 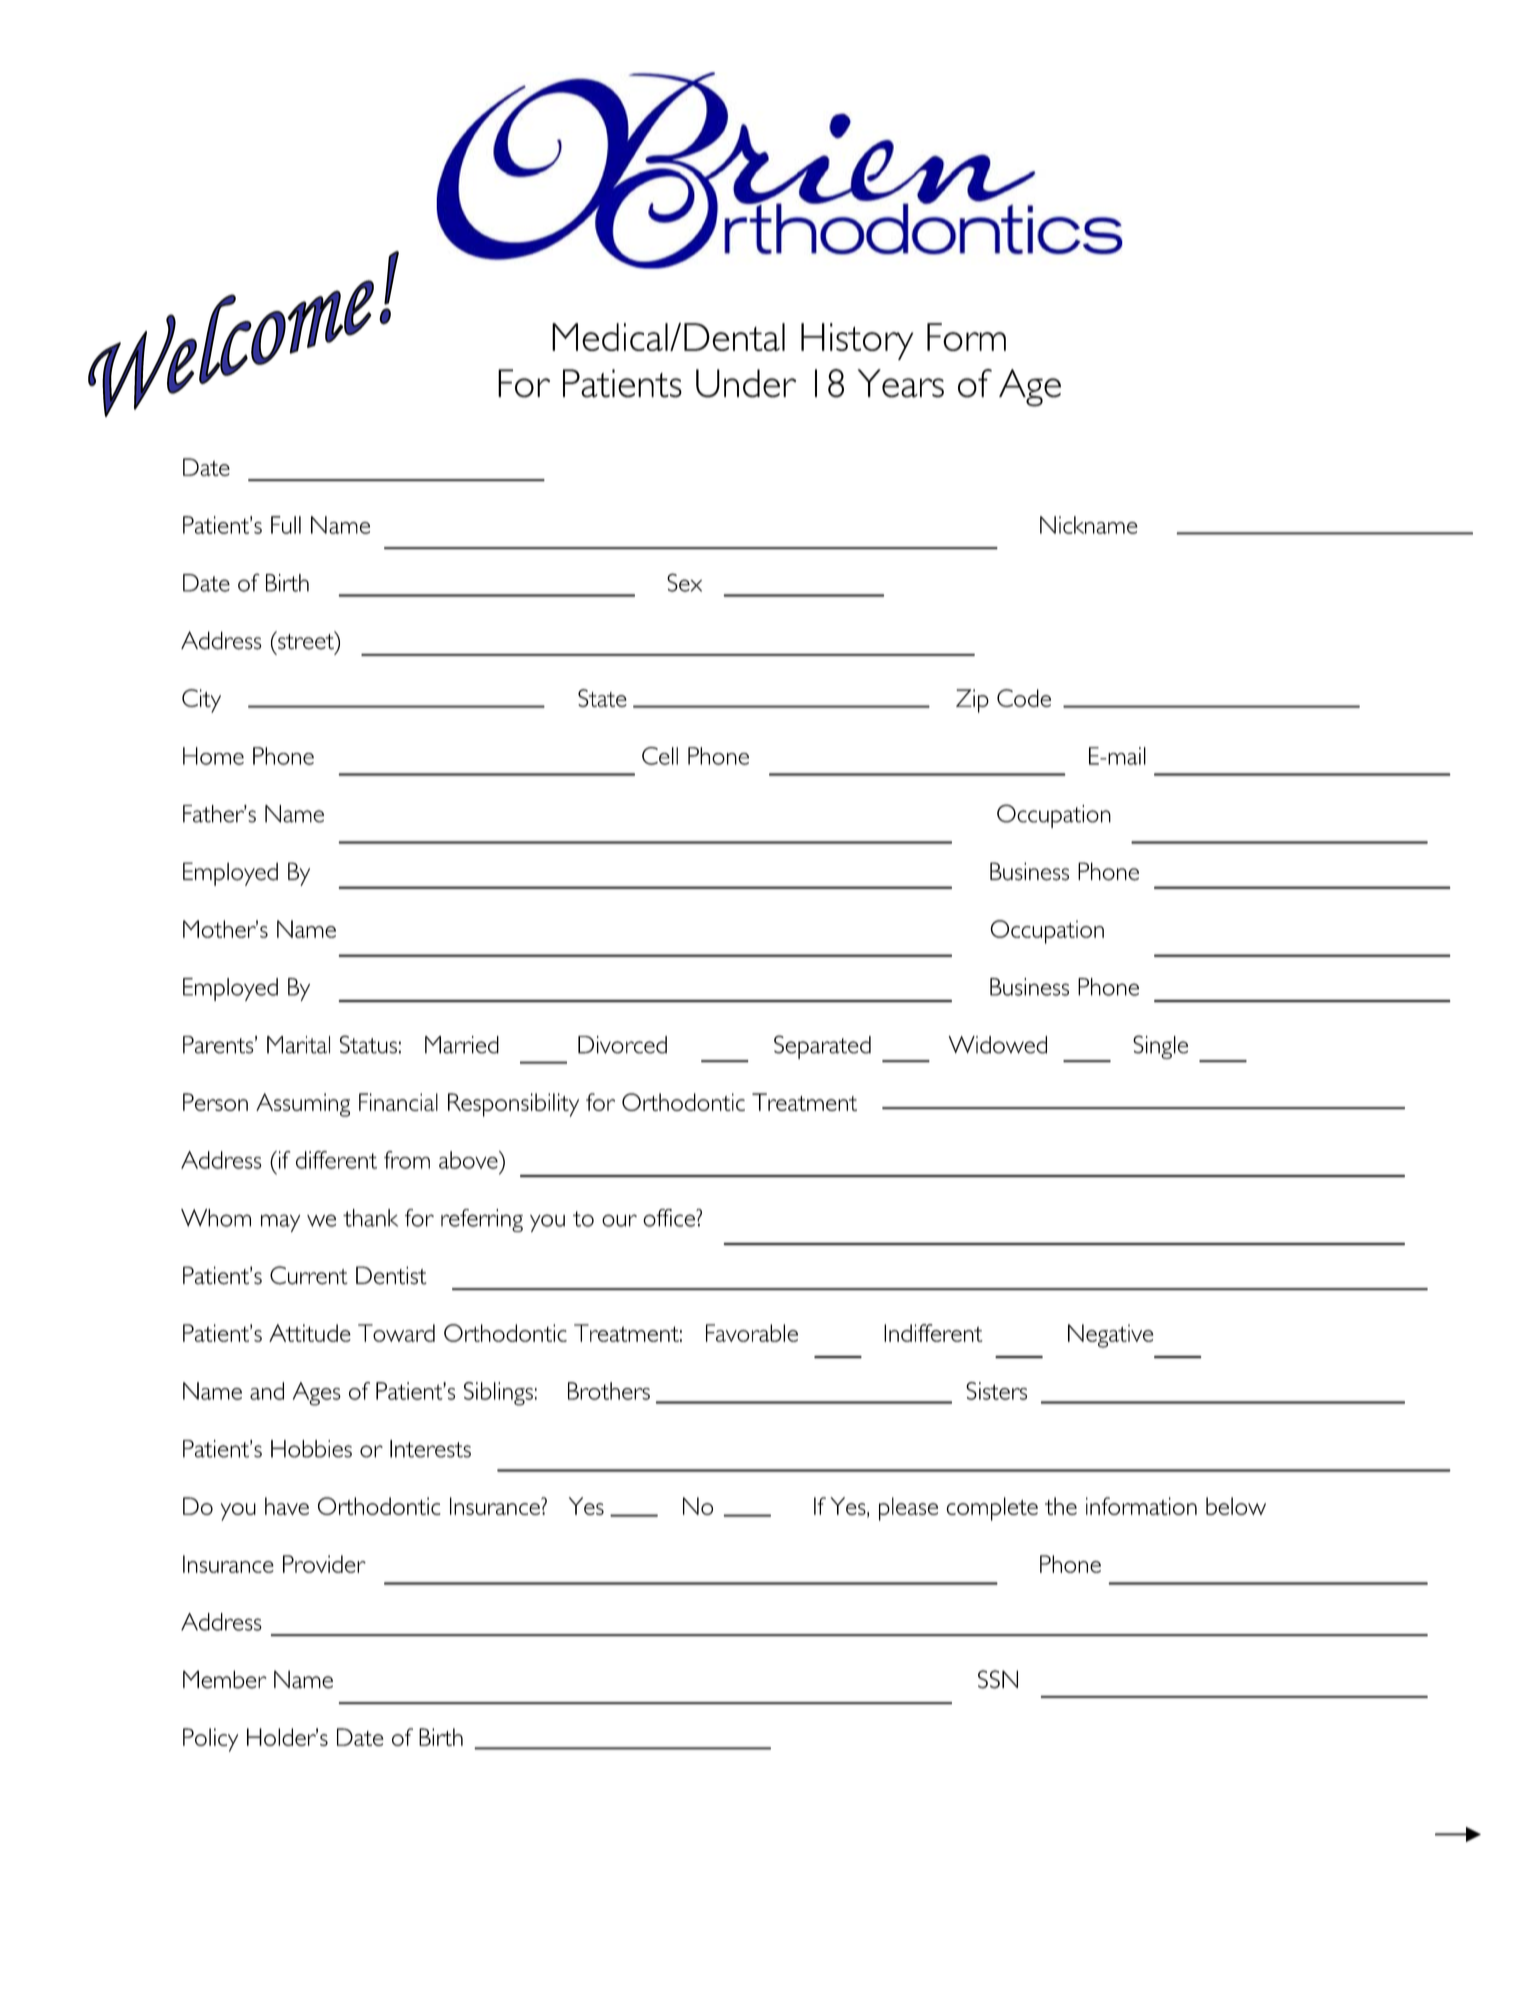 What do you see at coordinates (992, 1509) in the screenshot?
I see `complete` at bounding box center [992, 1509].
